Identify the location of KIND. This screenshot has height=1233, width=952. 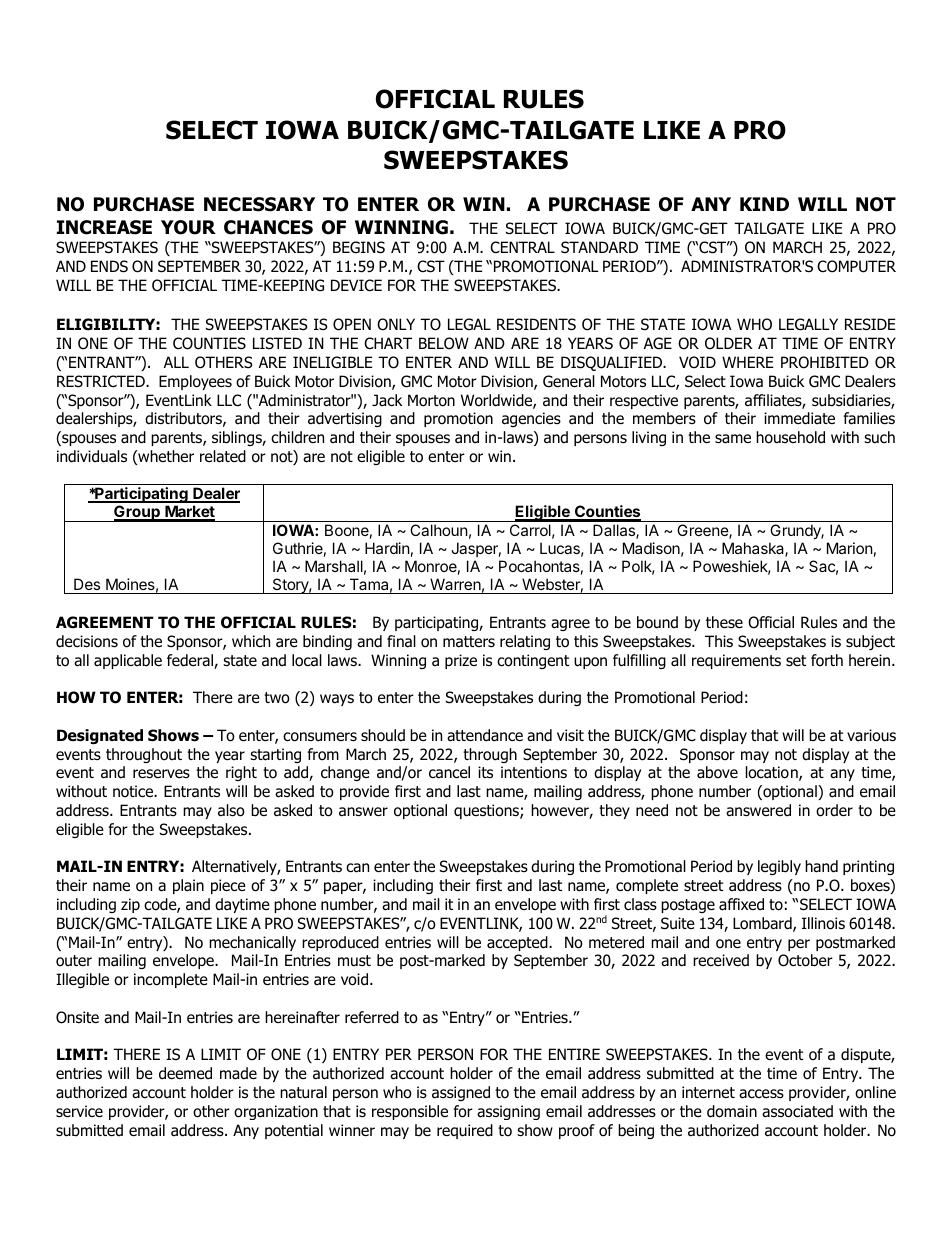
(764, 204).
